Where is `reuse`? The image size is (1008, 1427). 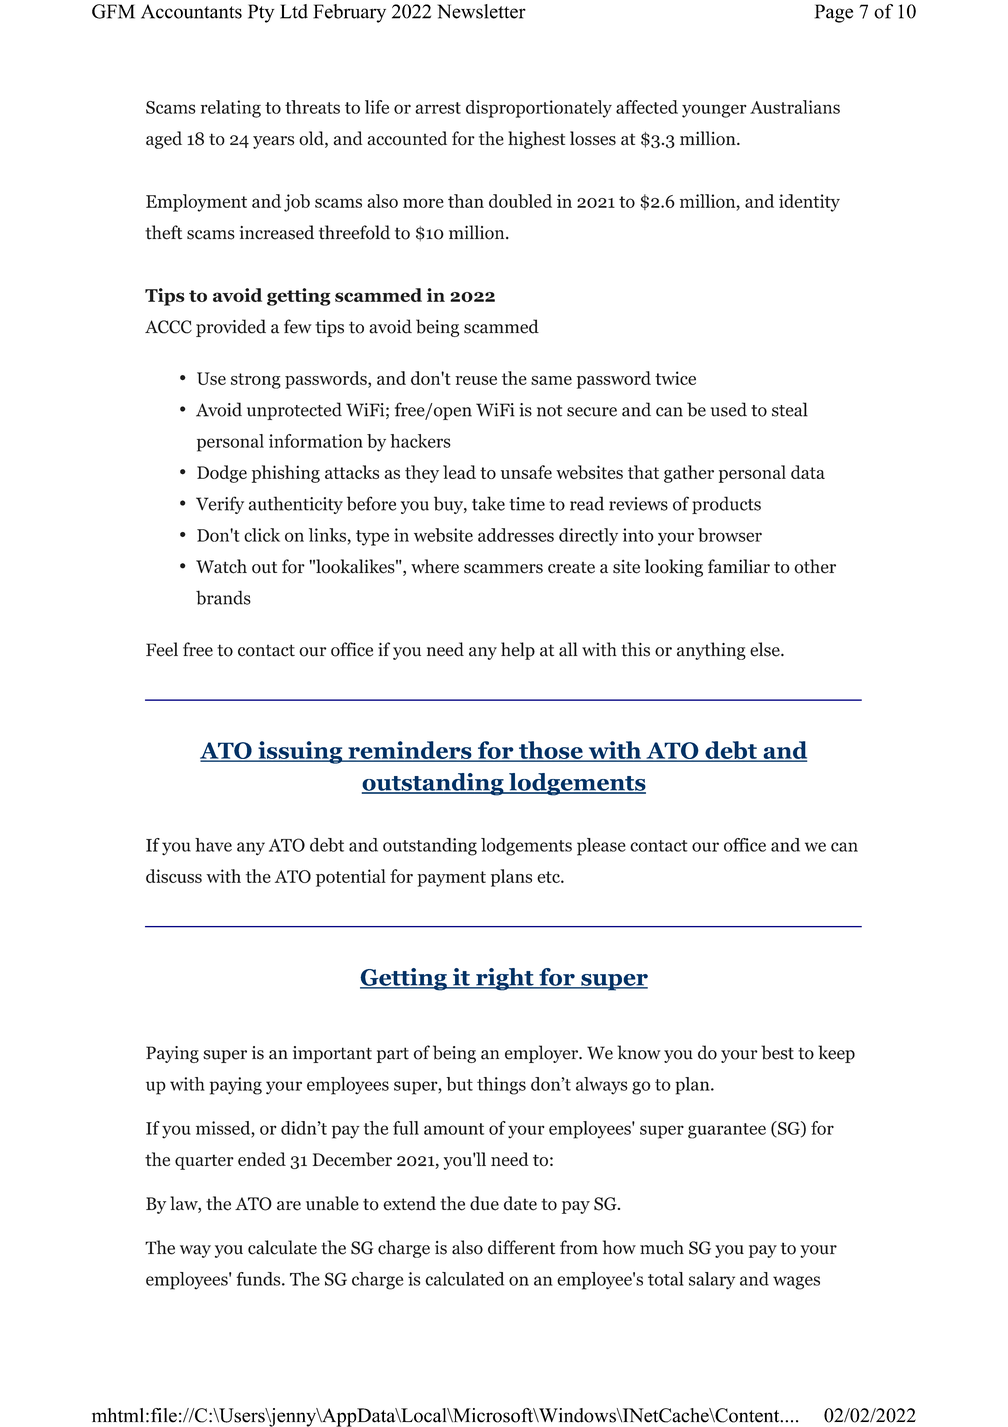
reuse is located at coordinates (476, 380).
